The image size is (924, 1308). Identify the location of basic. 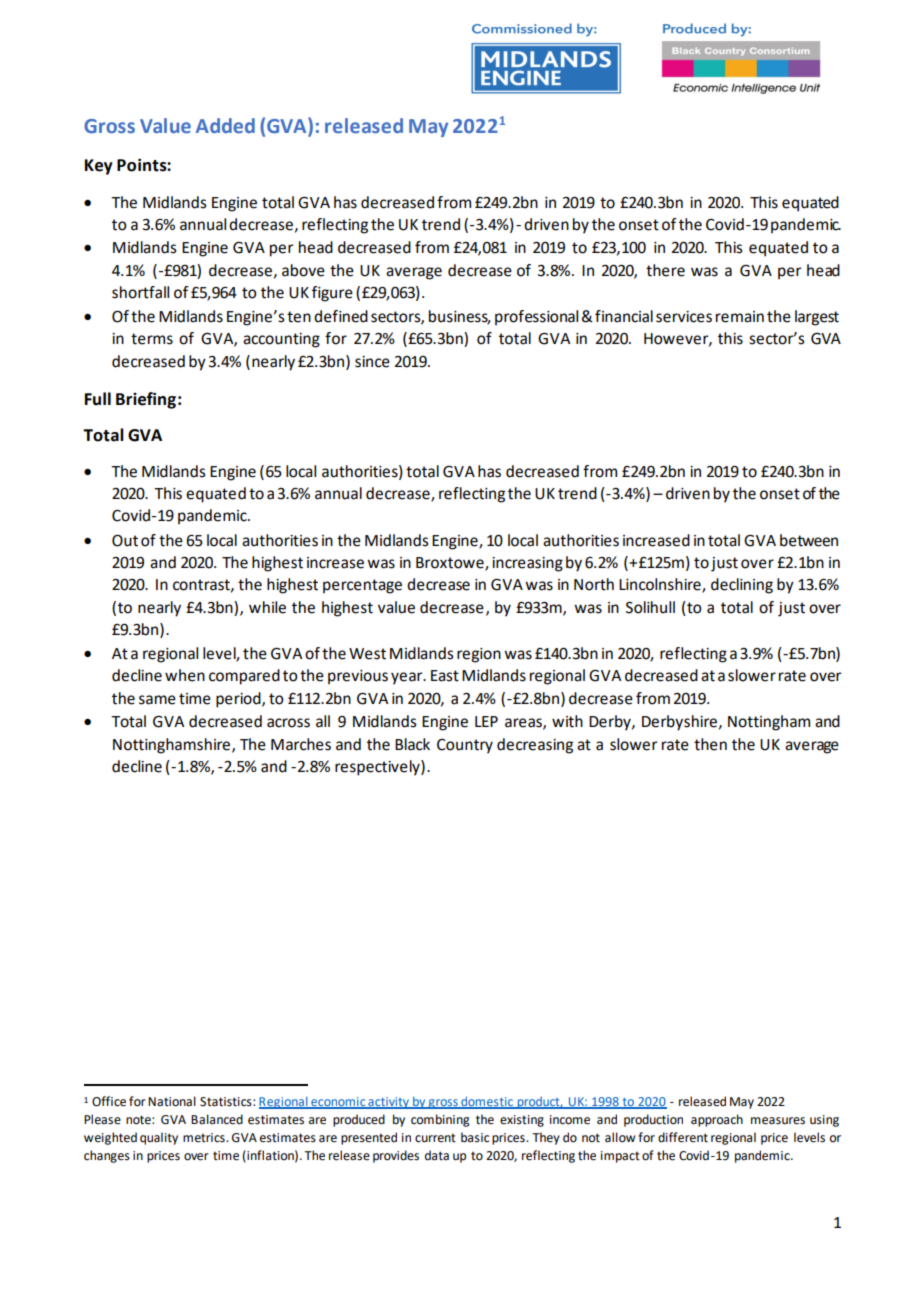
(475, 1137).
